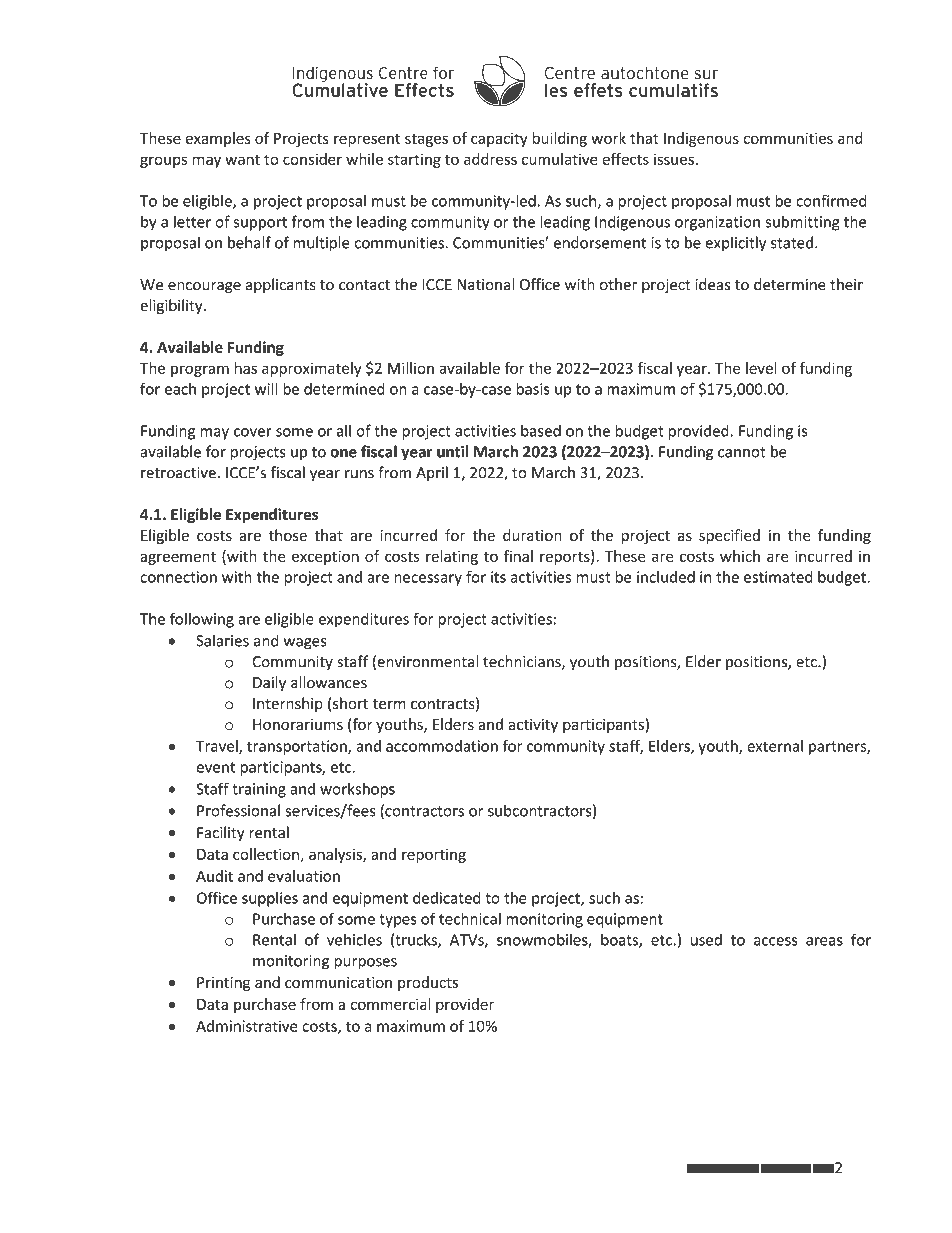 The height and width of the screenshot is (1233, 952). Describe the element at coordinates (831, 200) in the screenshot. I see `confirmed` at that location.
